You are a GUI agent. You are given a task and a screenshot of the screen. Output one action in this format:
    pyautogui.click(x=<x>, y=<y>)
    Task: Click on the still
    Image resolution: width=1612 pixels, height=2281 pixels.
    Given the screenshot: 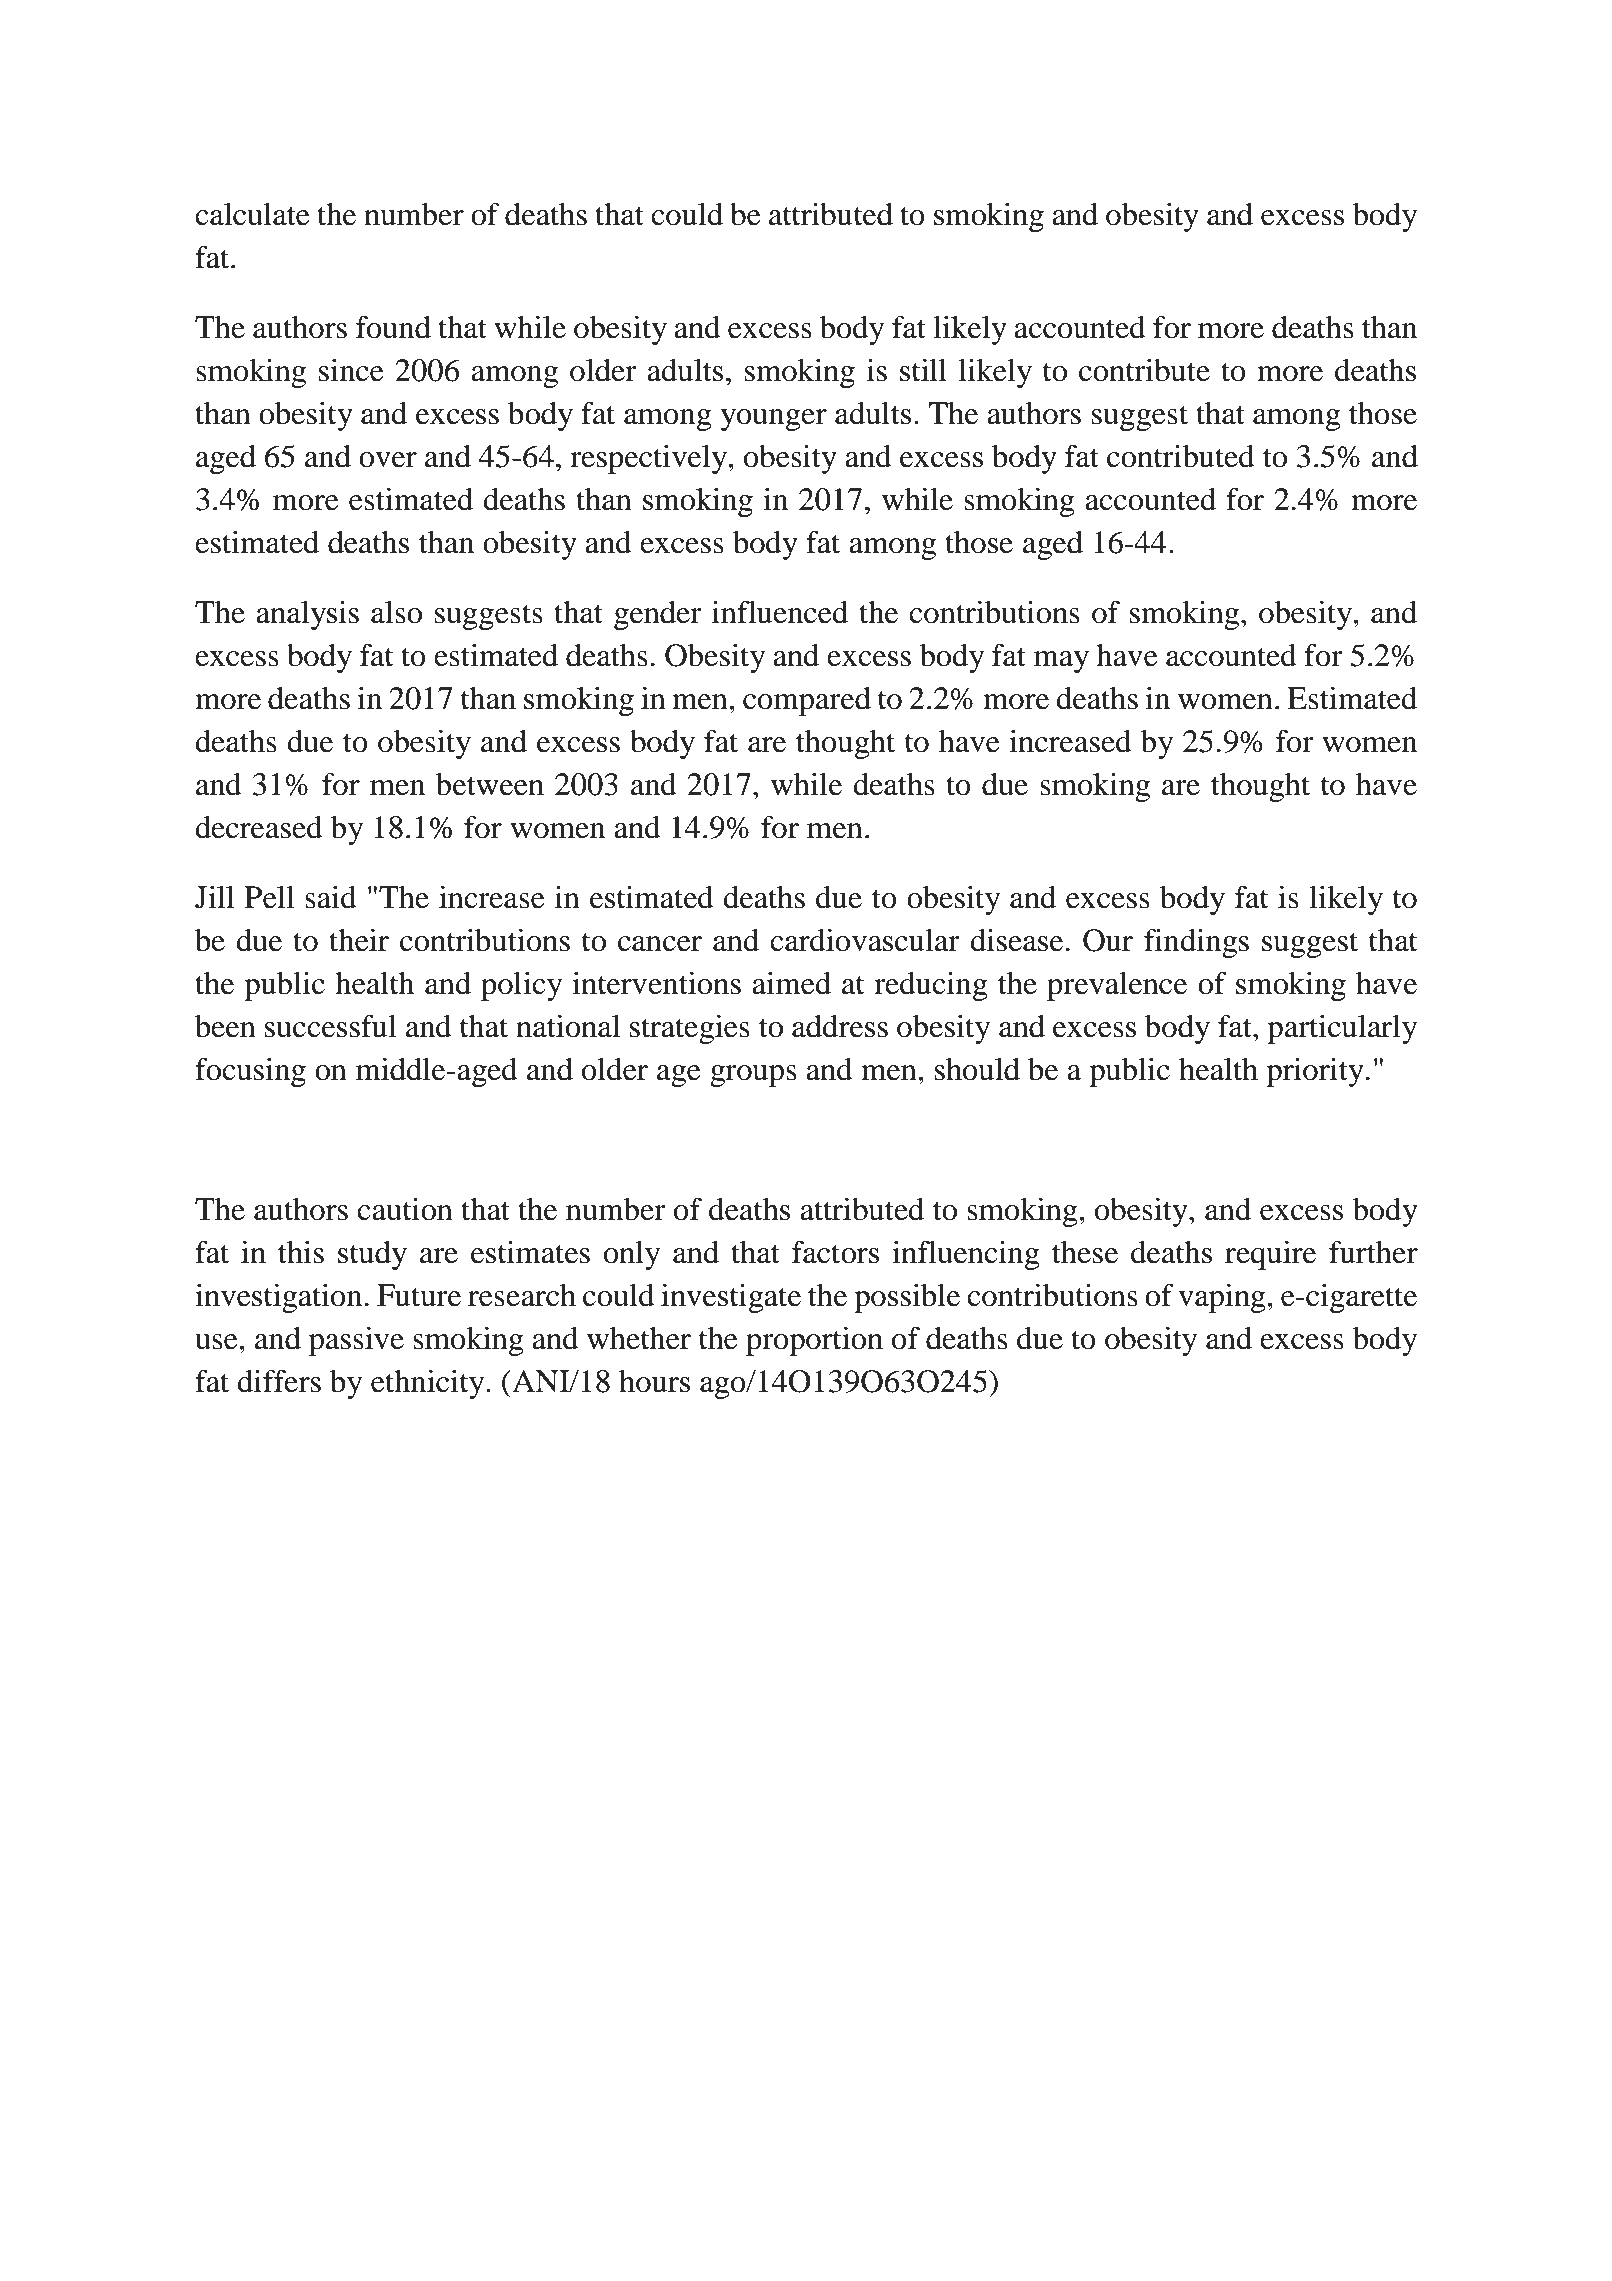 What is the action you would take?
    pyautogui.click(x=923, y=370)
